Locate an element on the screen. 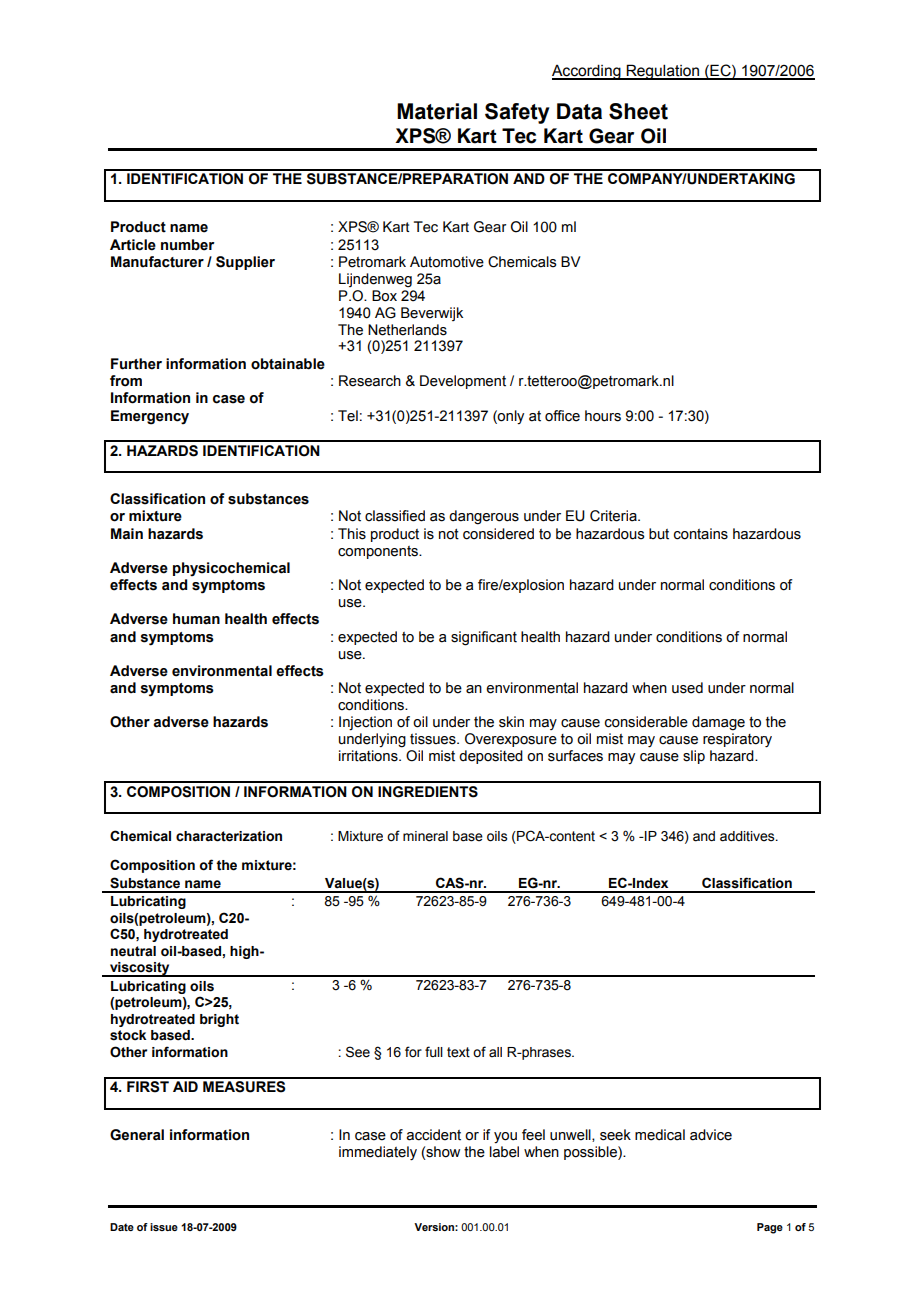 The image size is (924, 1308). deposited is located at coordinates (491, 757).
